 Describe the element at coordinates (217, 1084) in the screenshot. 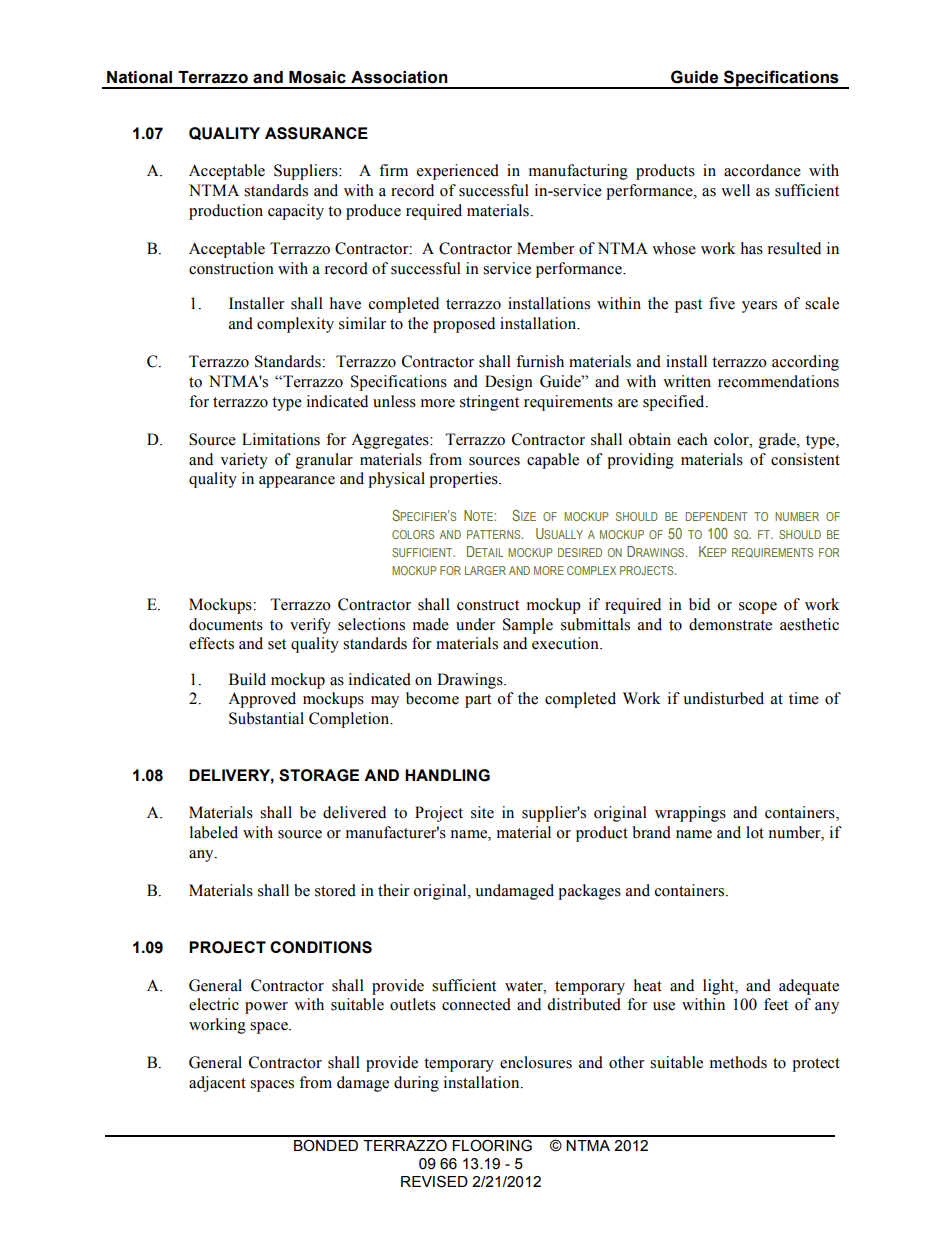

I see `adjacent` at that location.
